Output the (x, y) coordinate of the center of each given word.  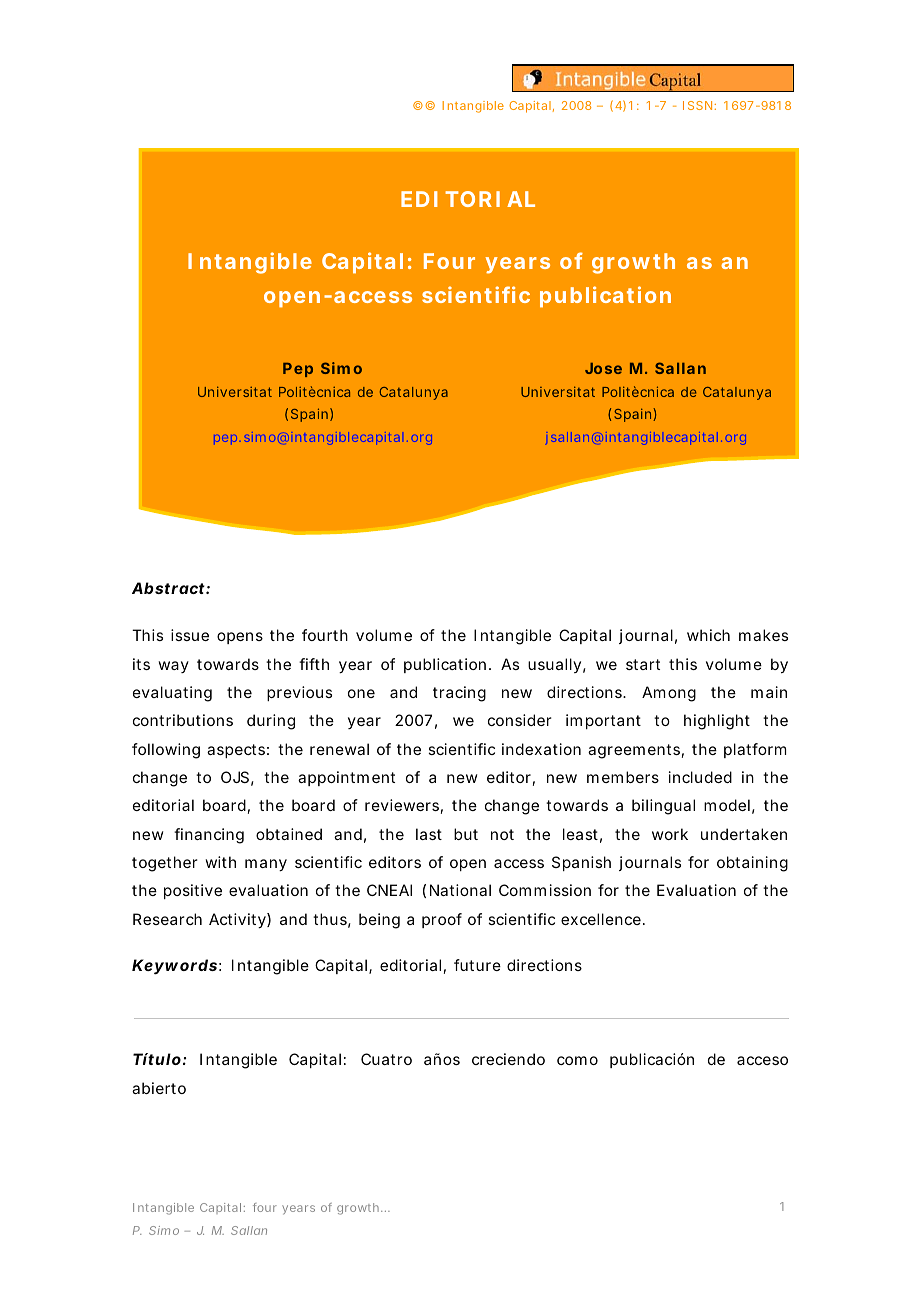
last (429, 834)
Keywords (174, 967)
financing (209, 836)
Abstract (169, 588)
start (643, 664)
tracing (459, 694)
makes (763, 635)
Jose (603, 368)
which (708, 635)
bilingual (663, 807)
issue (190, 635)
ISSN (697, 105)
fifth (314, 664)
